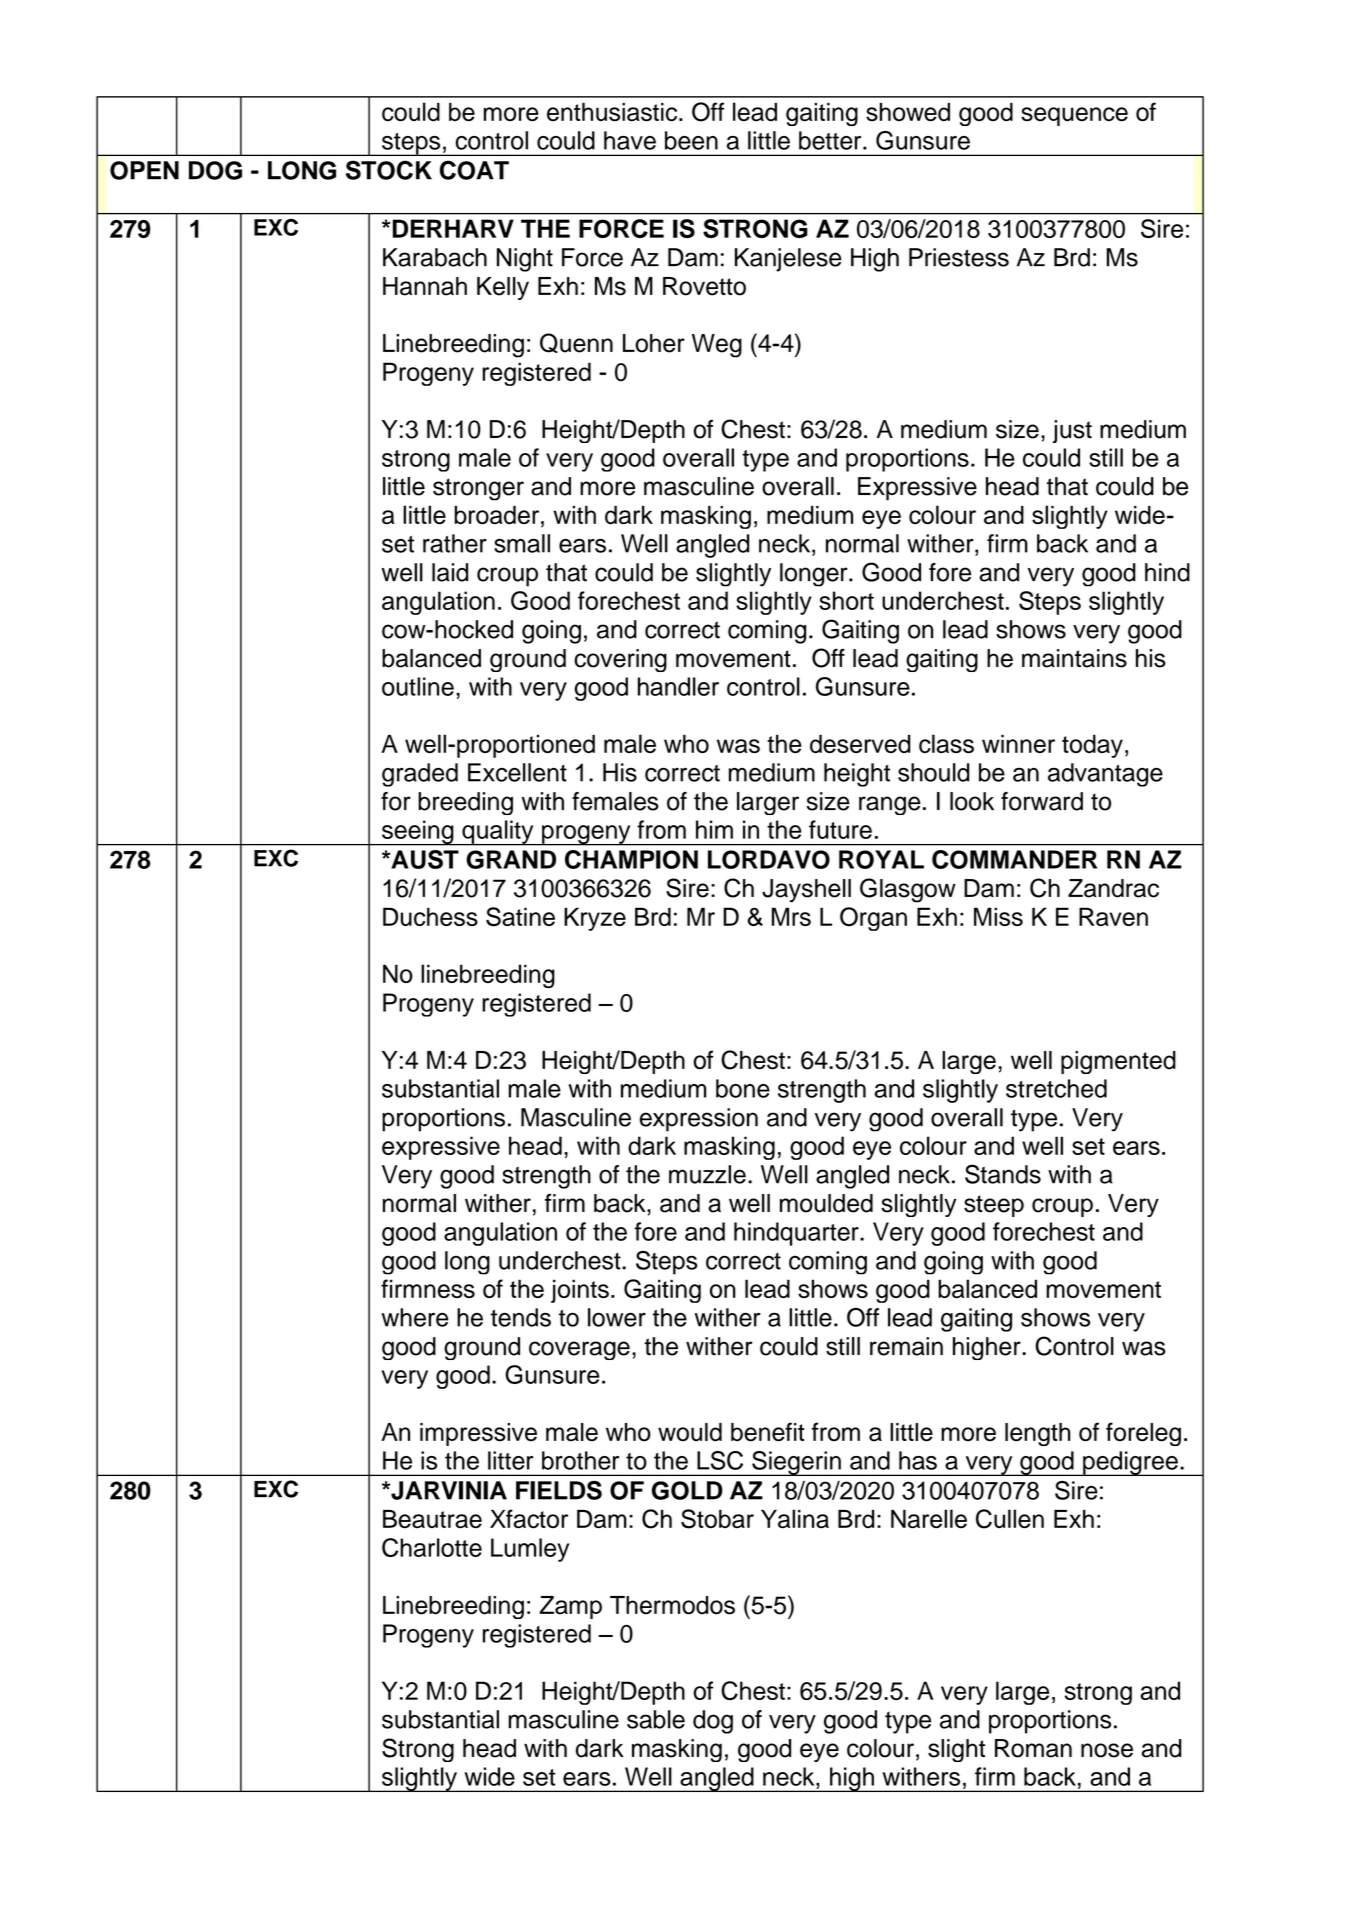  What do you see at coordinates (998, 916) in the page?
I see `Miss` at bounding box center [998, 916].
